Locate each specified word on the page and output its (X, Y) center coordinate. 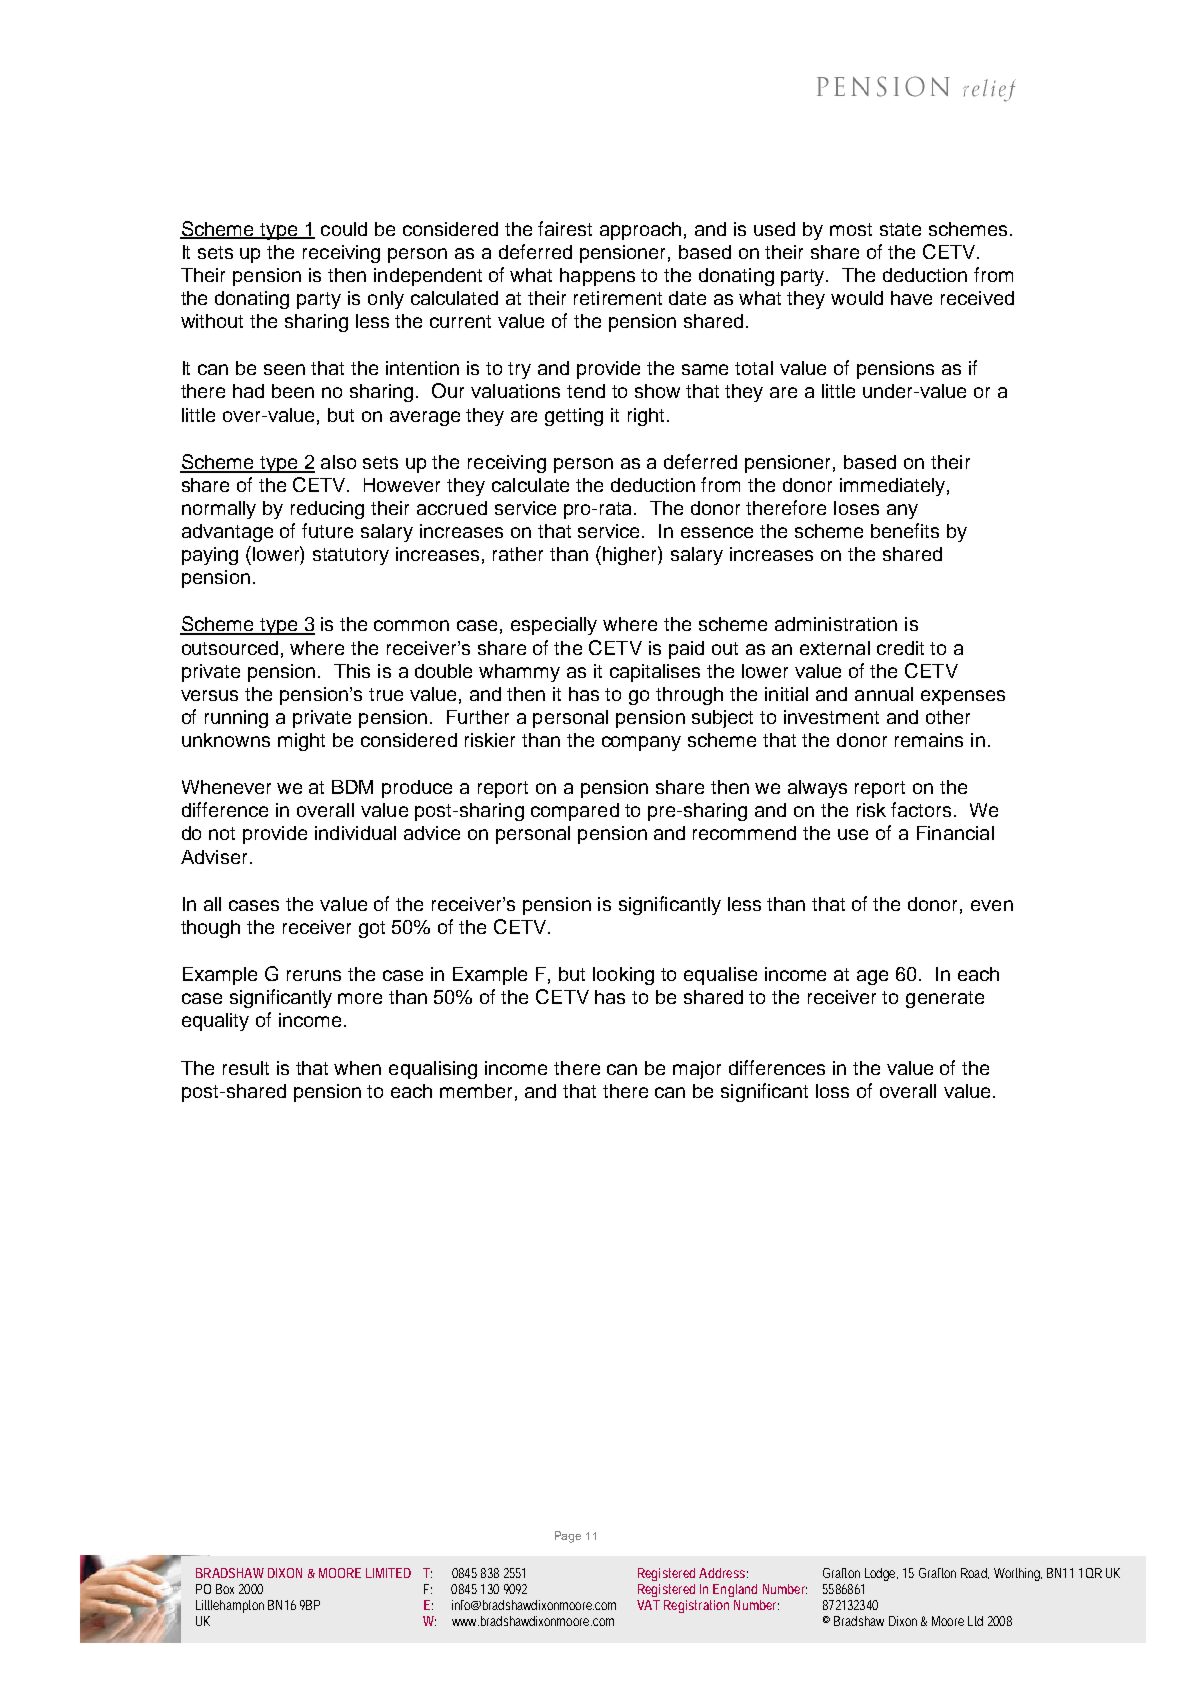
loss (832, 1091)
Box (225, 1589)
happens (597, 277)
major (697, 1070)
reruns (314, 975)
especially (554, 626)
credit (900, 648)
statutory (351, 556)
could (344, 229)
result (246, 1068)
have (911, 298)
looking (623, 976)
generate (945, 999)
